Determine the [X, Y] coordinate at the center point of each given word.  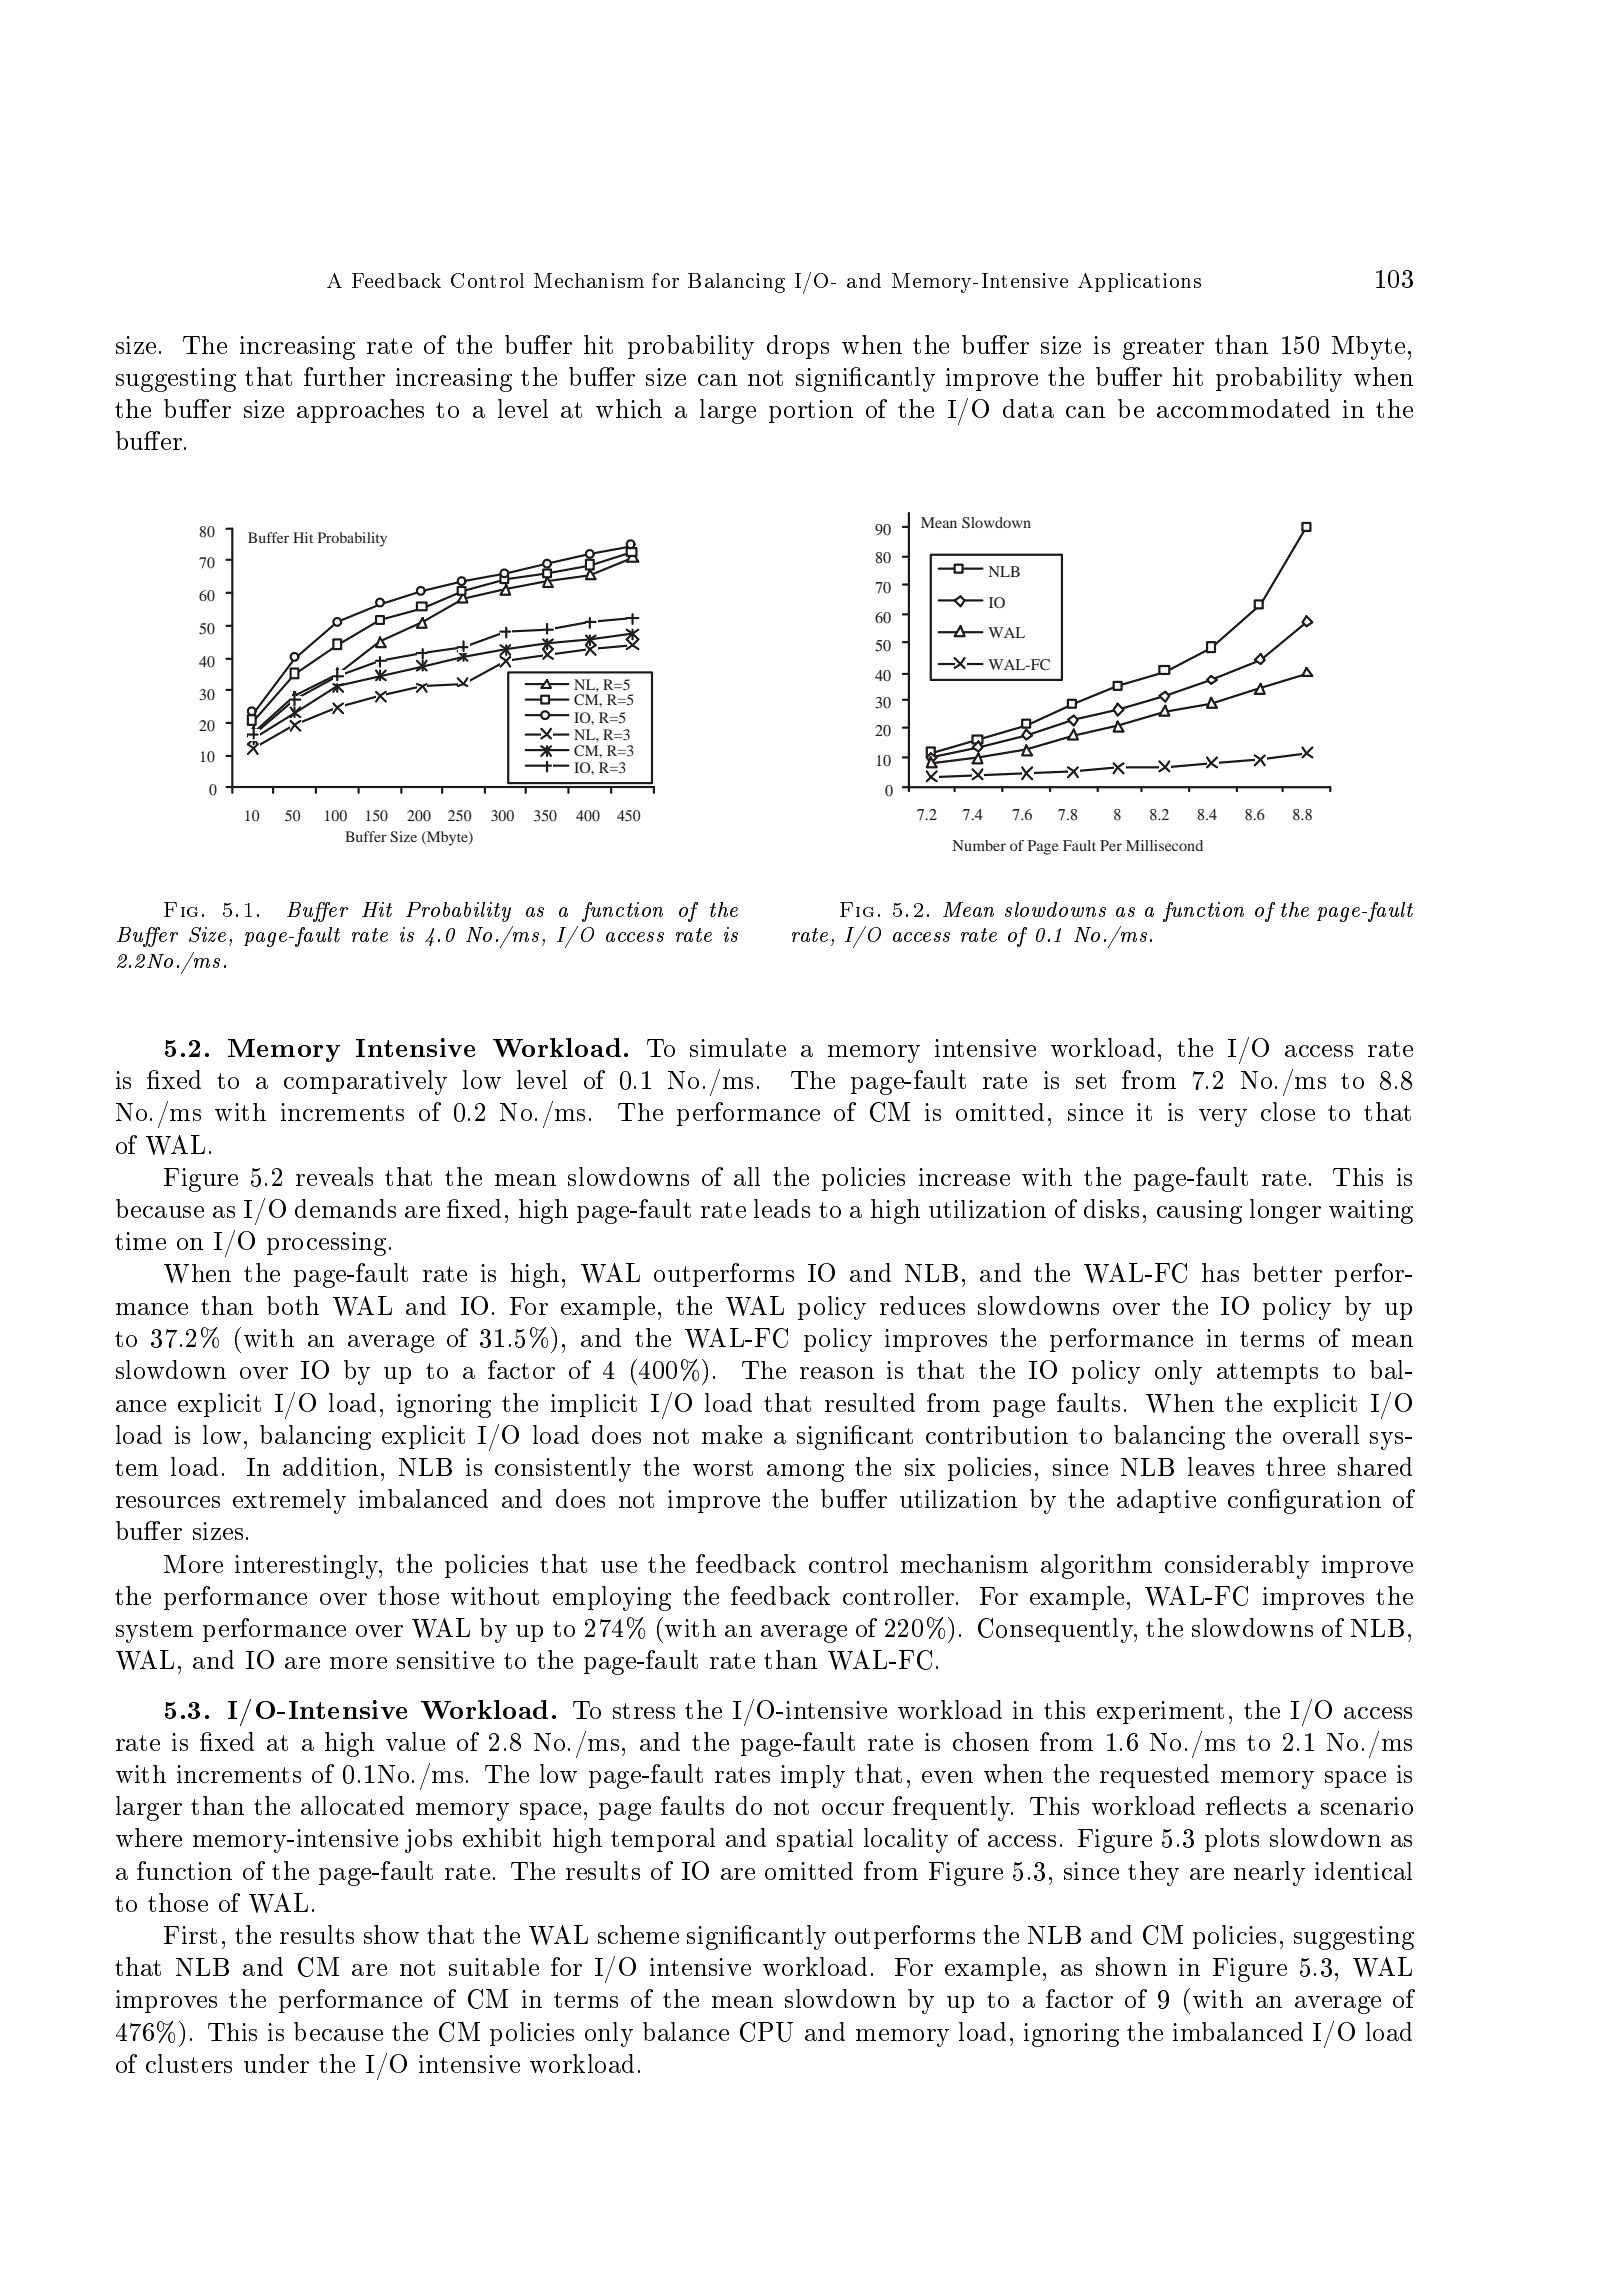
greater [1163, 349]
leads [782, 1208]
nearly [1269, 1873]
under [276, 2063]
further [344, 376]
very [1223, 1118]
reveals [334, 1176]
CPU [766, 2032]
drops [798, 347]
